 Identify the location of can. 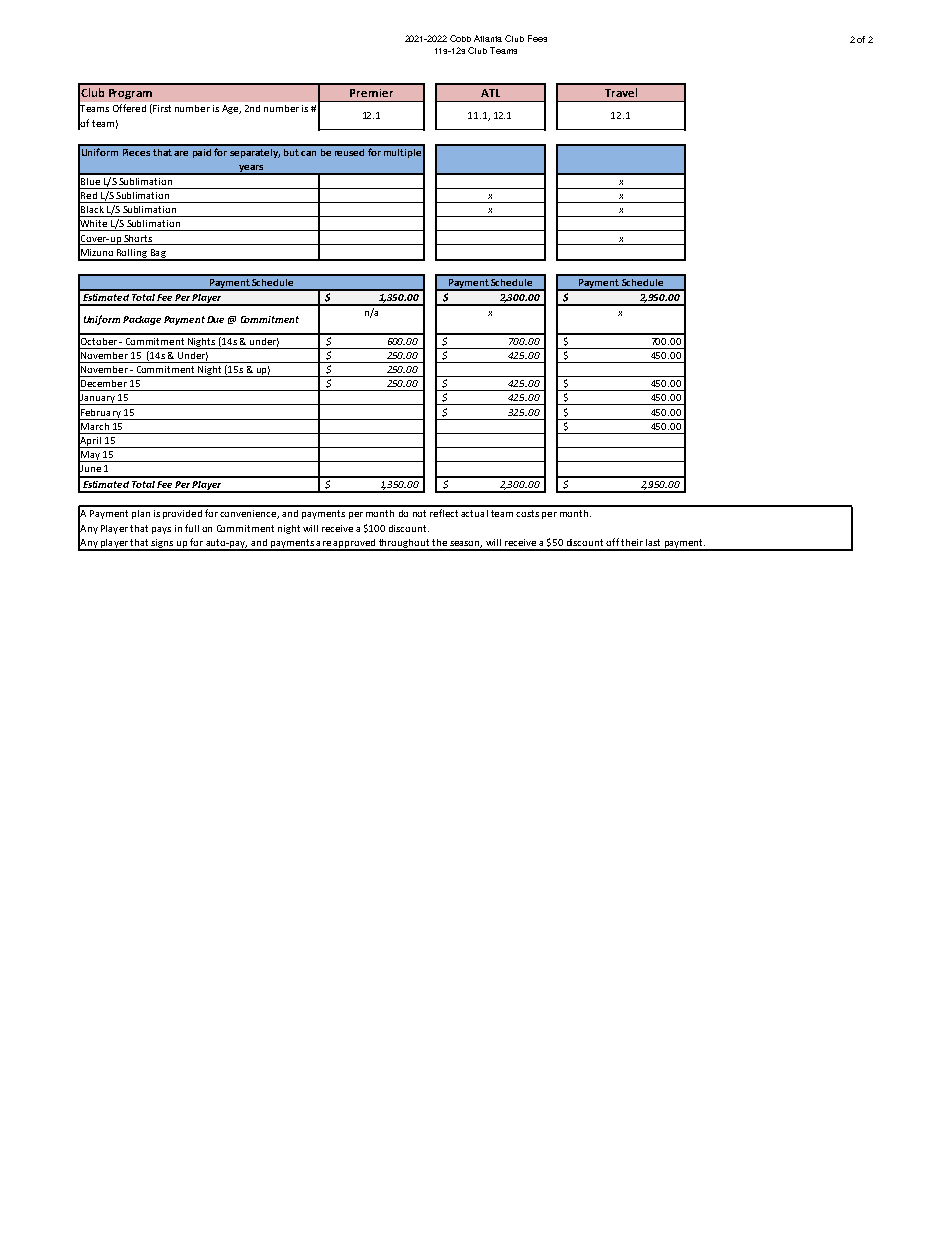
(308, 153).
